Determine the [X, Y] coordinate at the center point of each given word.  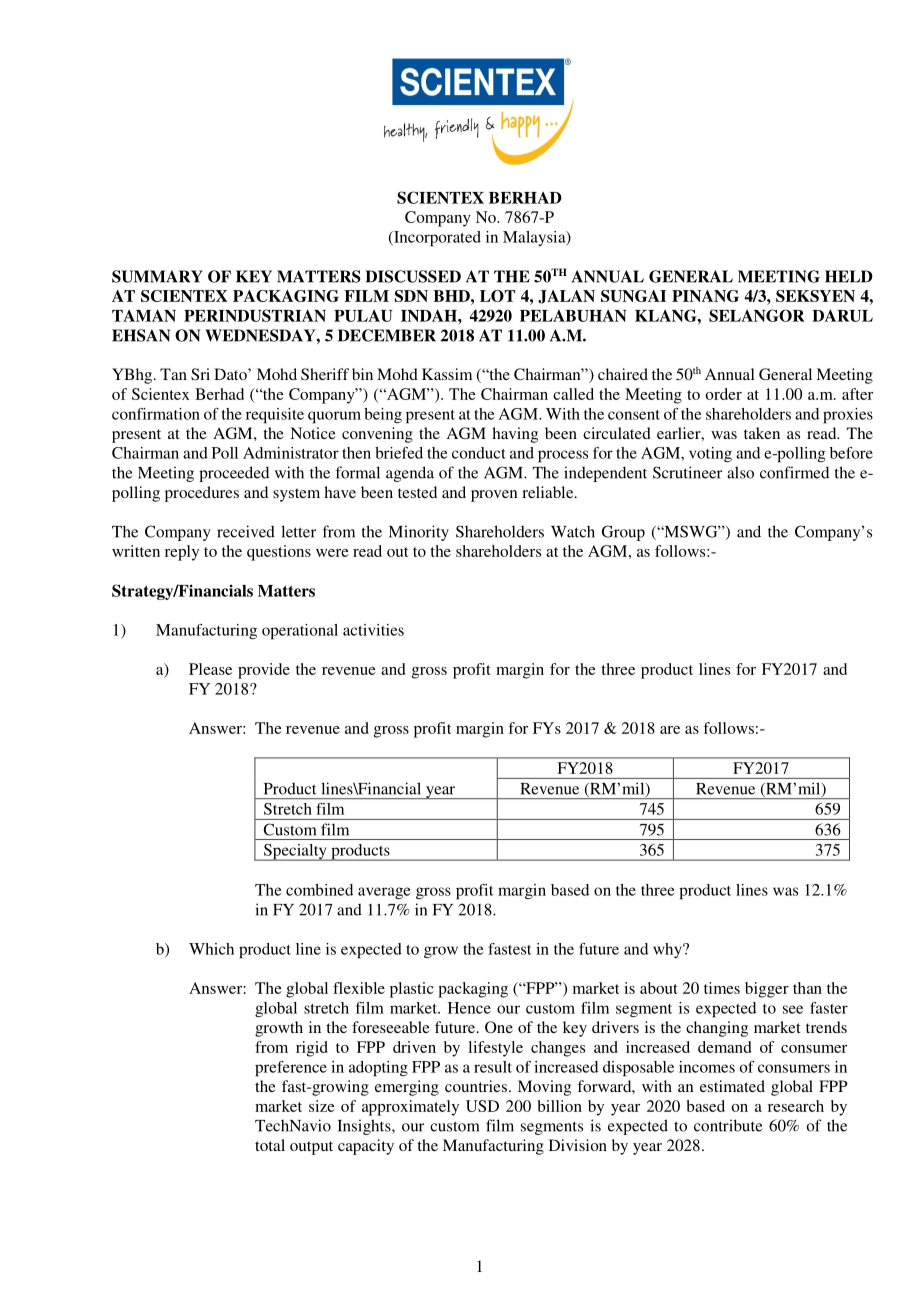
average [384, 893]
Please [210, 669]
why [668, 950]
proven [494, 496]
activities [373, 630]
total [270, 1145]
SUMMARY [157, 276]
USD [482, 1106]
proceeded [234, 474]
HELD [849, 276]
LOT [497, 296]
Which [211, 949]
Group [623, 533]
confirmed [794, 472]
